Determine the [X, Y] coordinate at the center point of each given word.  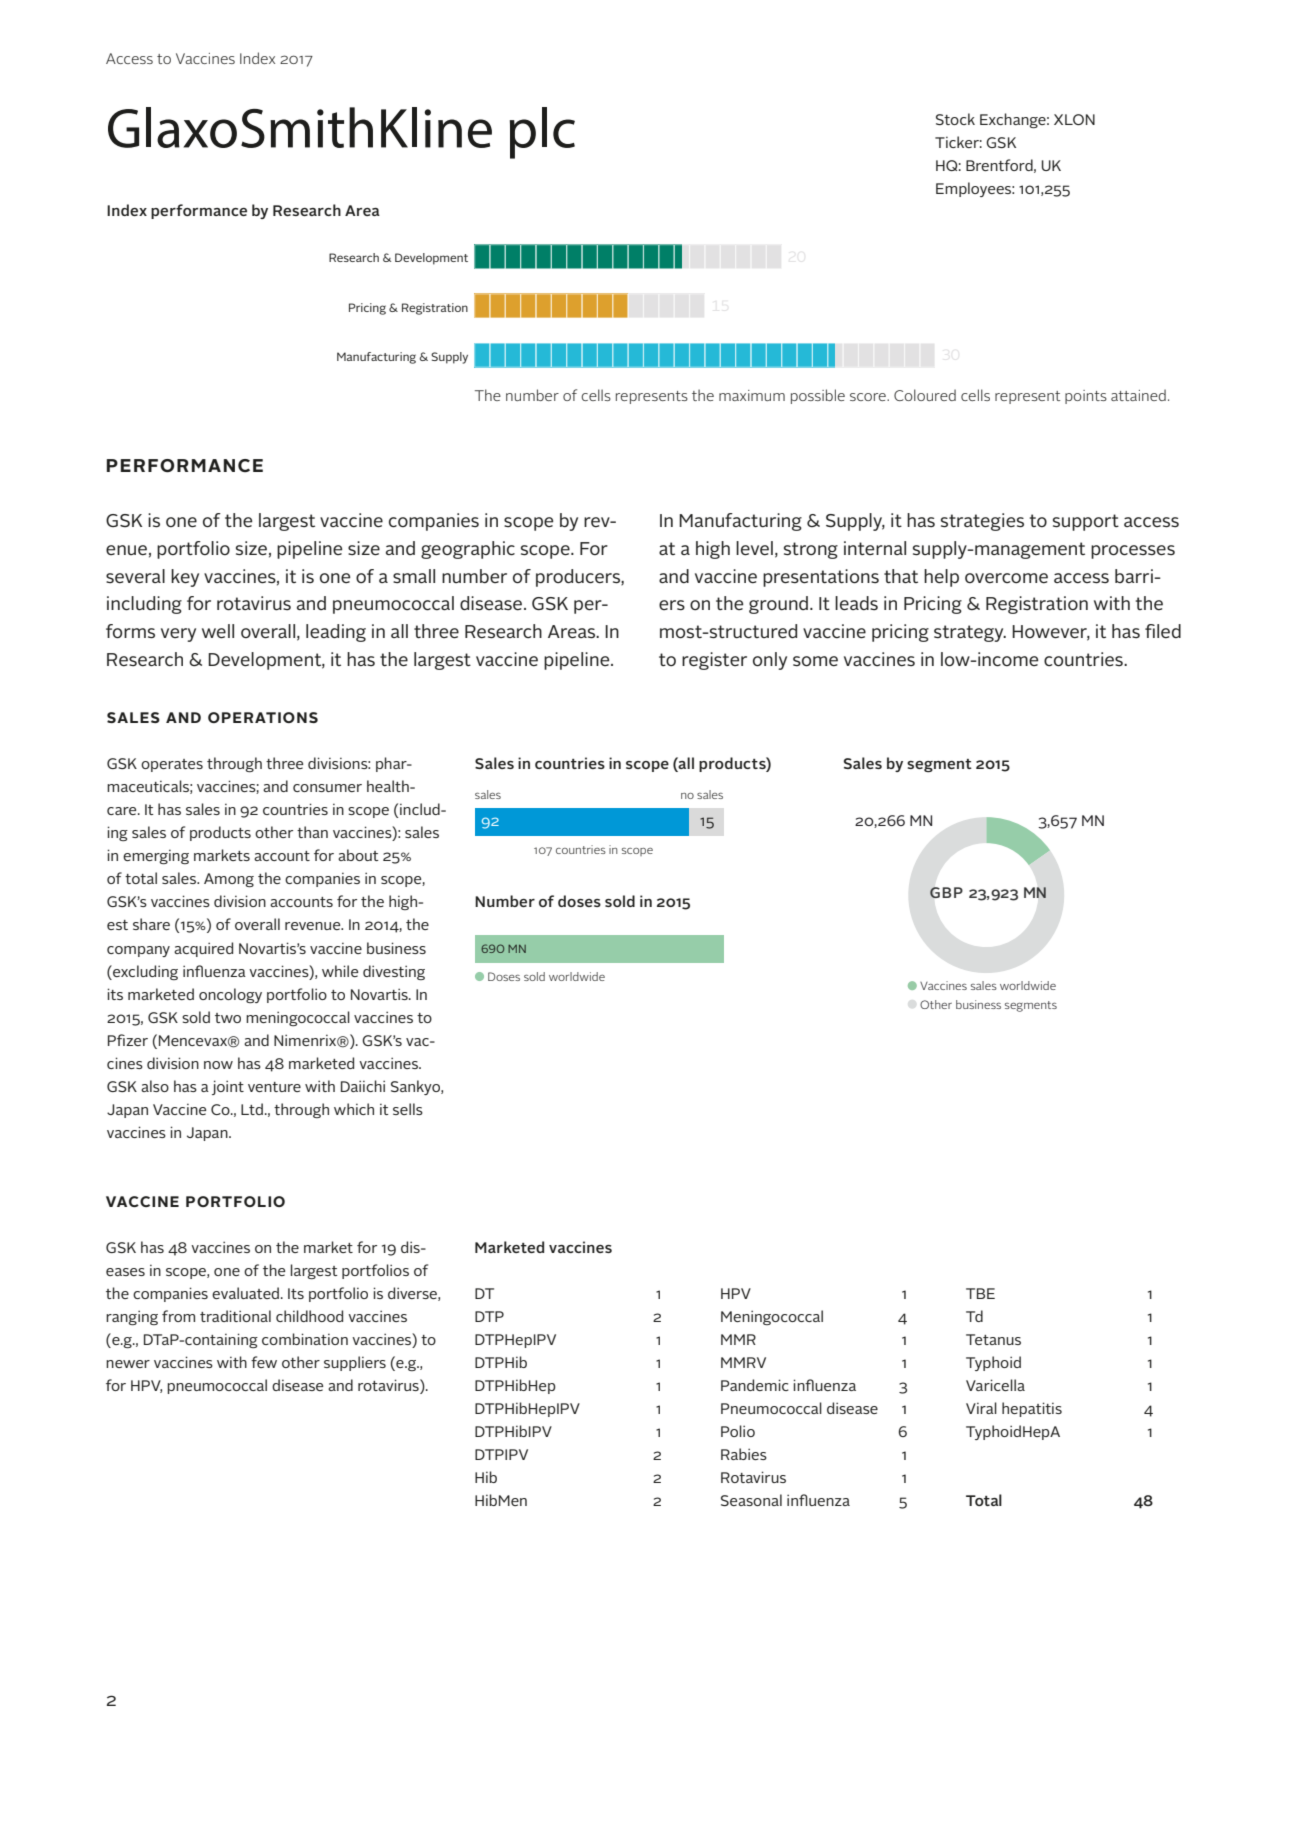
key [185, 578]
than [312, 832]
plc [542, 133]
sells [408, 1109]
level [754, 548]
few [264, 1362]
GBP [946, 892]
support [1086, 522]
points [1086, 397]
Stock [955, 119]
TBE [980, 1293]
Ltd [252, 1109]
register [714, 661]
